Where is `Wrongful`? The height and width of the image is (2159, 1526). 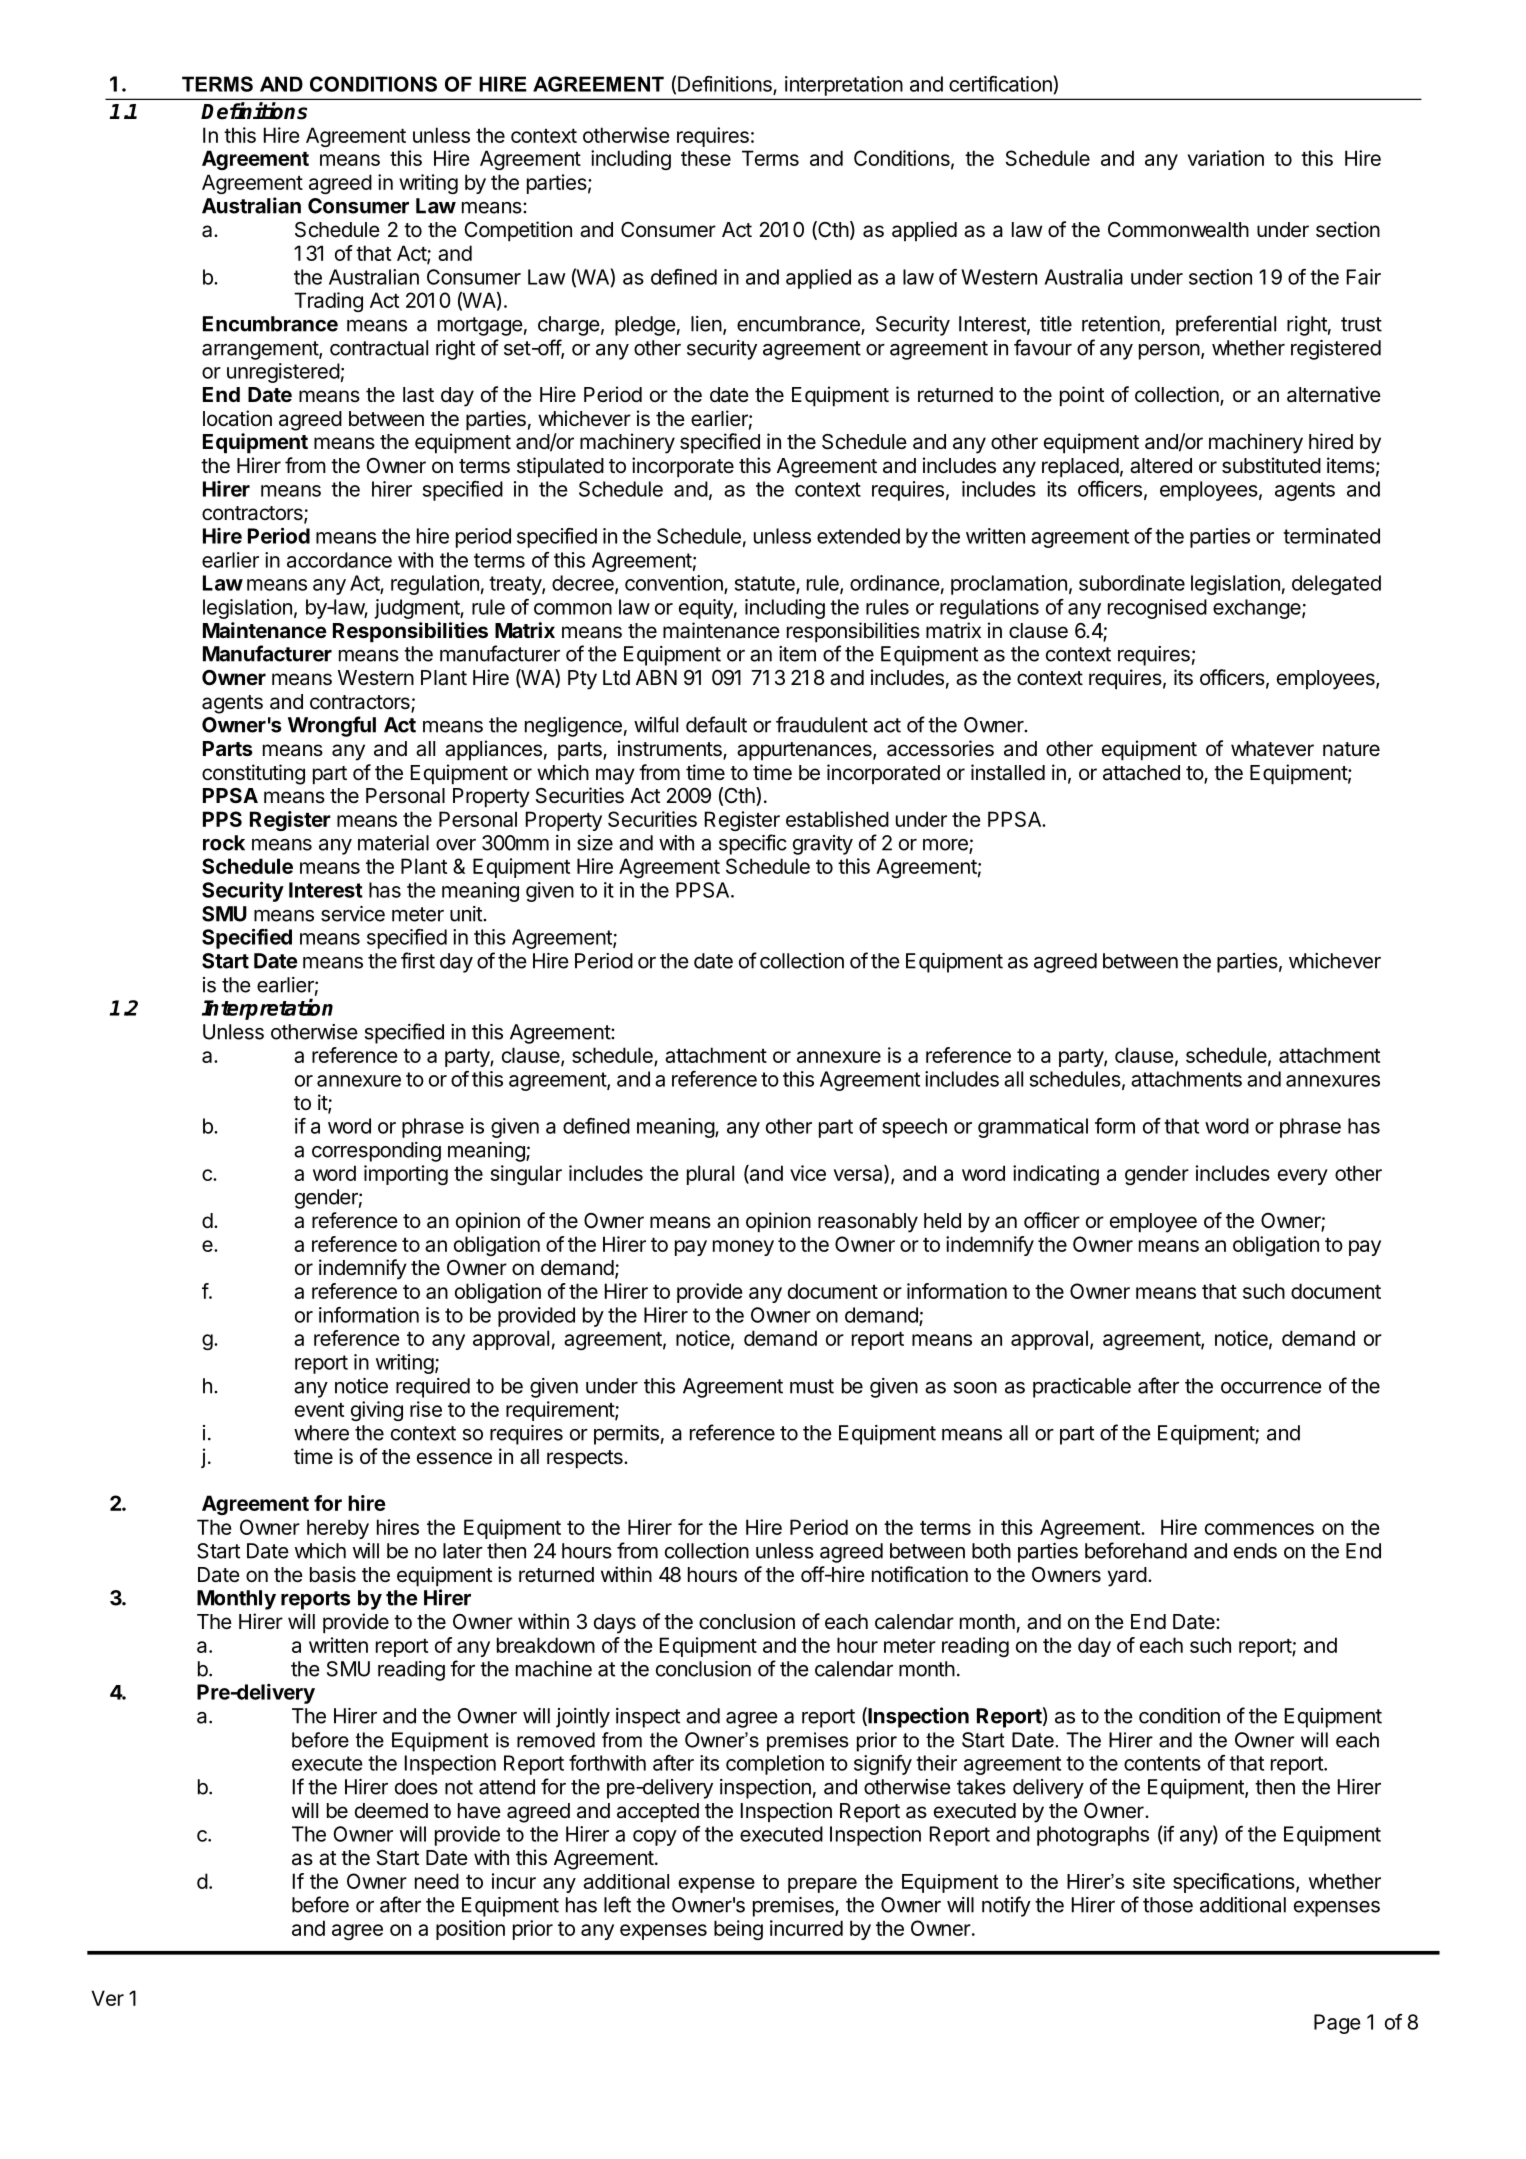 Wrongful is located at coordinates (332, 726).
